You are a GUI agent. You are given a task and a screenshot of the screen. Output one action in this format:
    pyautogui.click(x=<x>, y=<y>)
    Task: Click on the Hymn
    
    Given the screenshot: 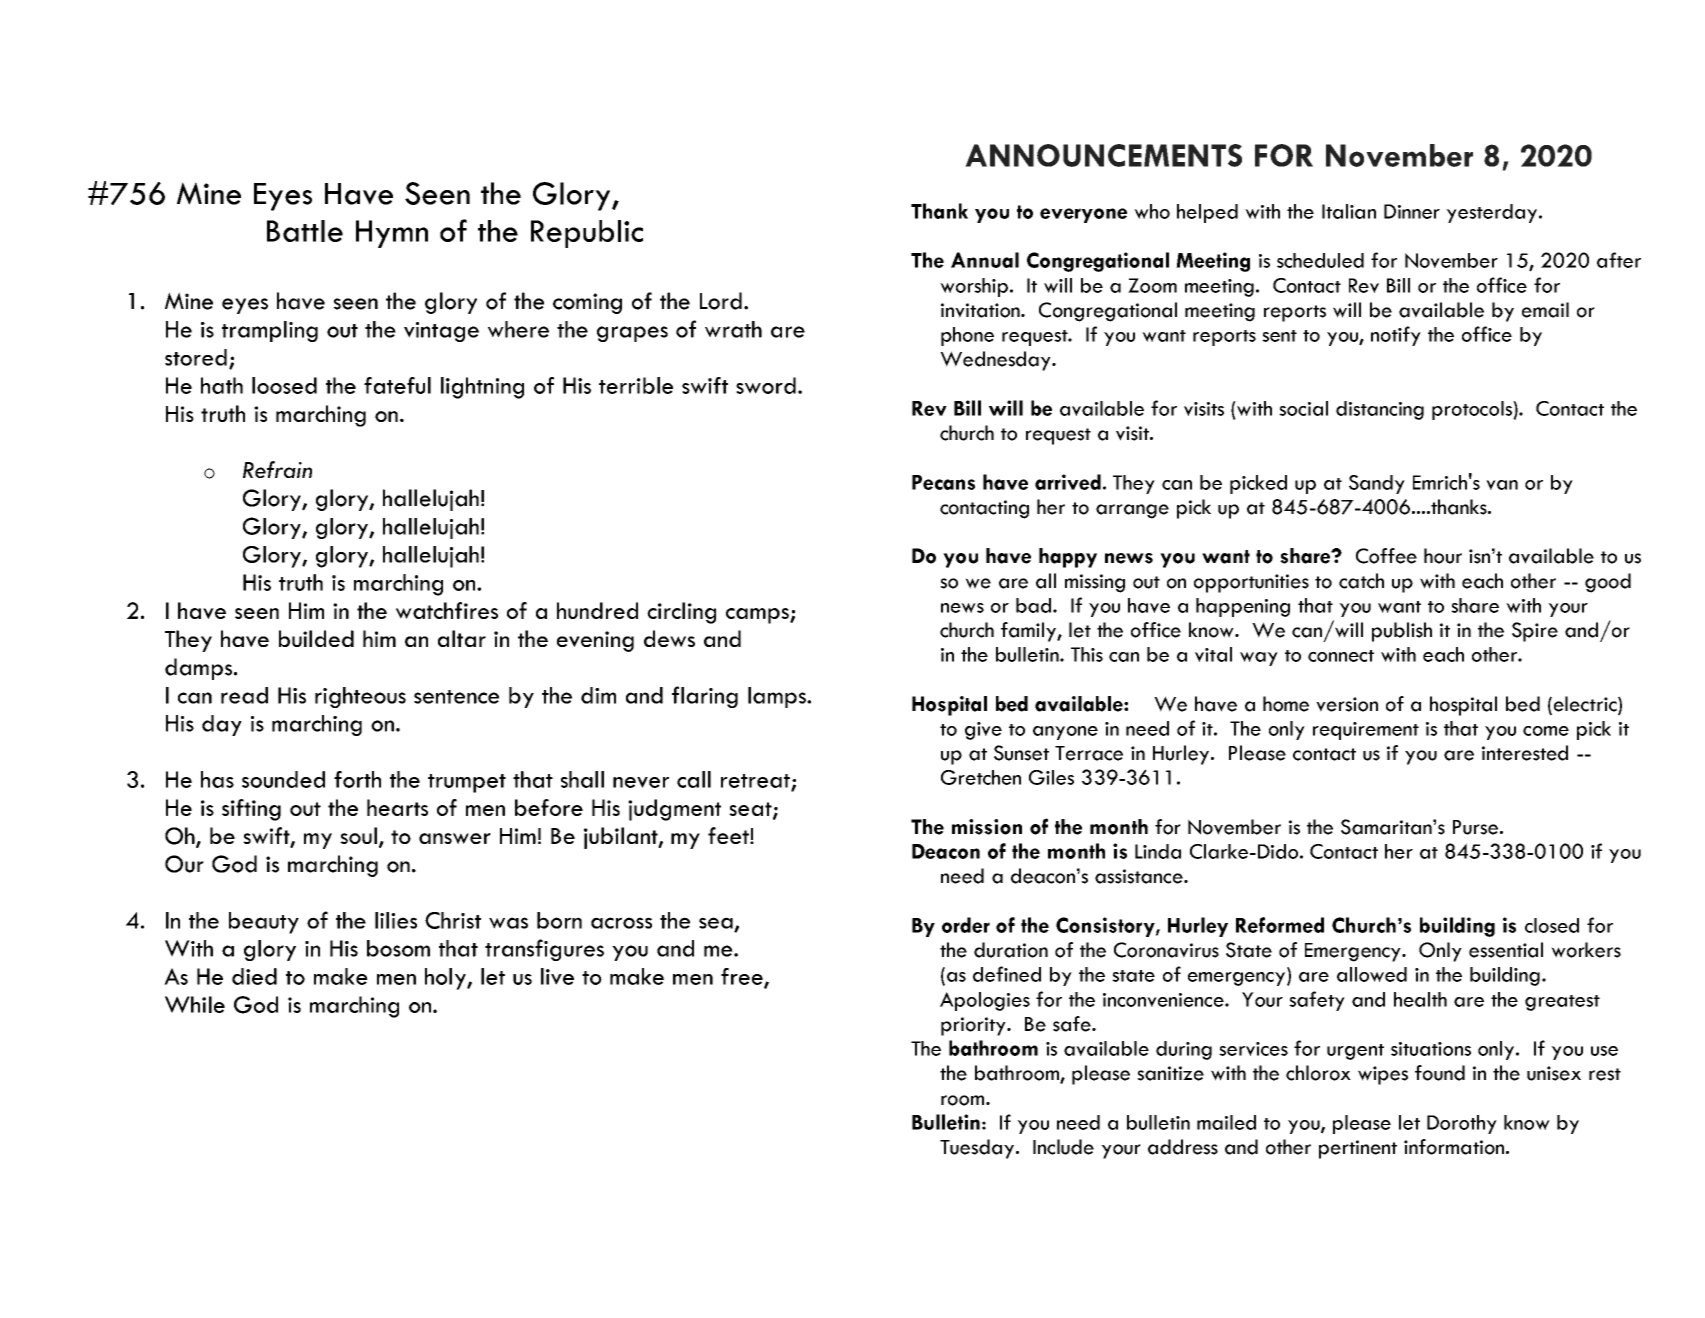 What is the action you would take?
    pyautogui.click(x=392, y=234)
